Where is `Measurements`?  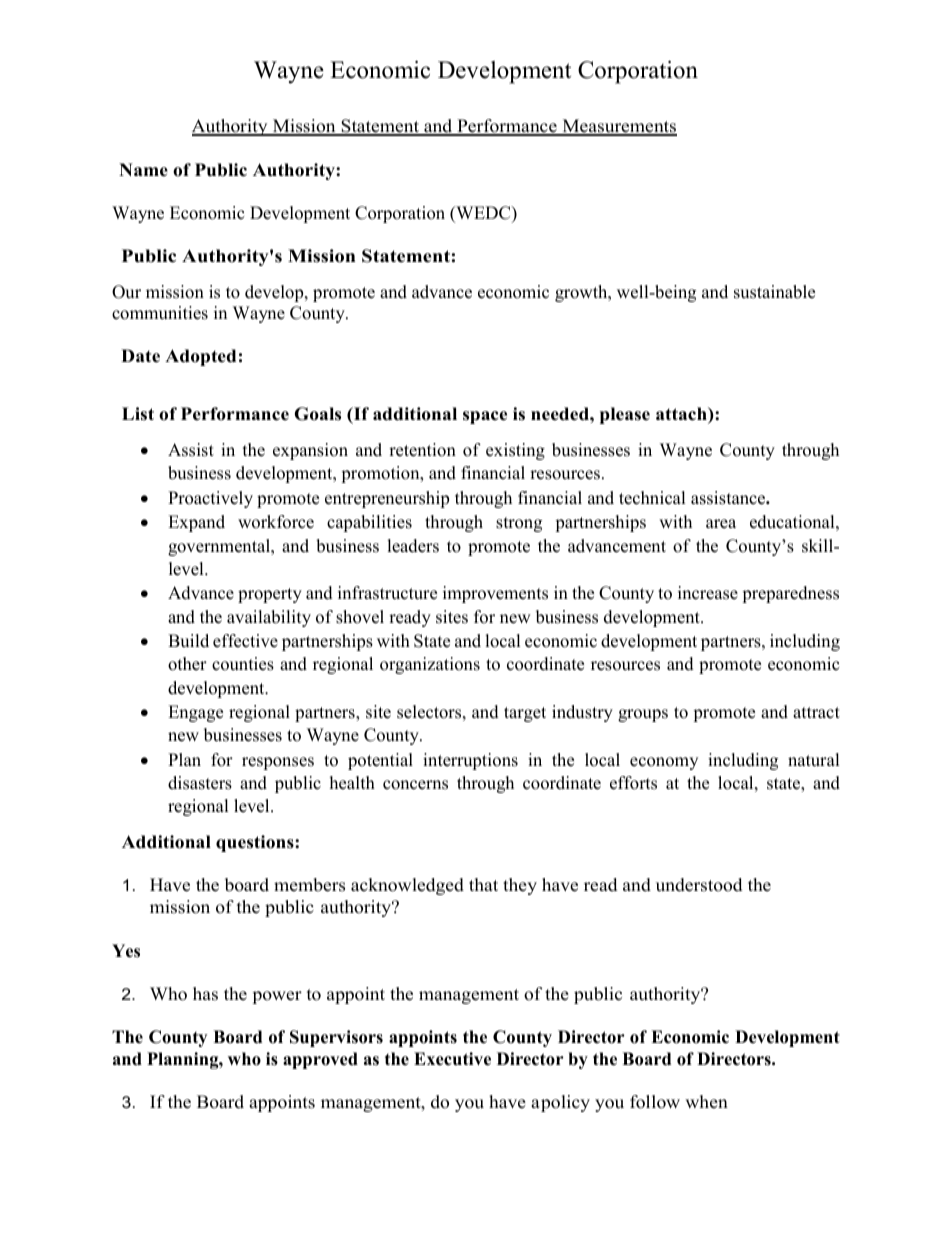
Measurements is located at coordinates (618, 127).
